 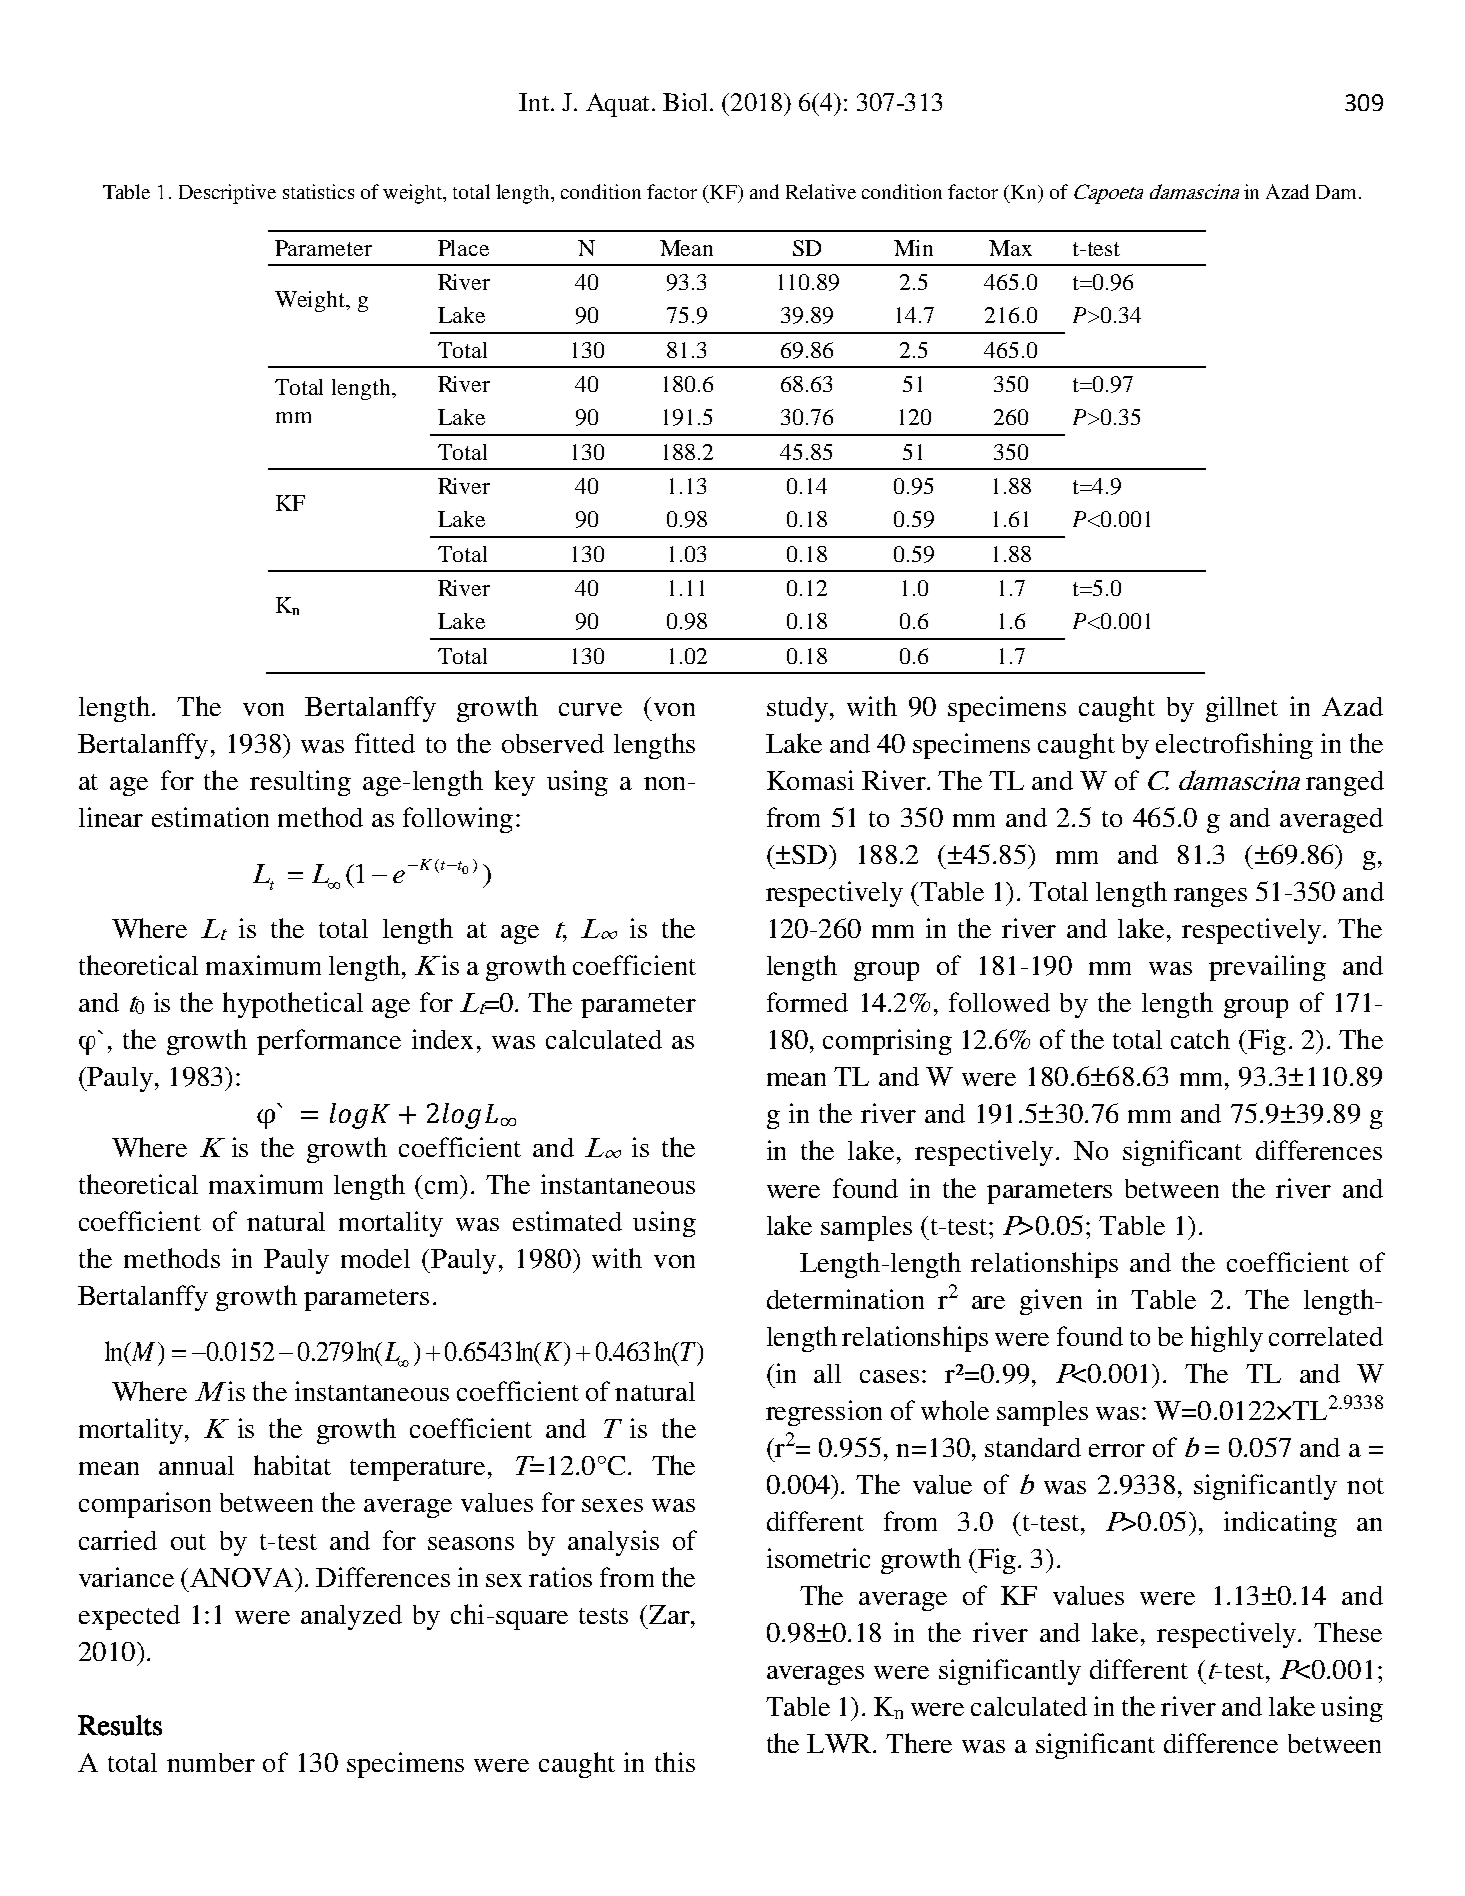 What do you see at coordinates (685, 102) in the page?
I see `Biol` at bounding box center [685, 102].
